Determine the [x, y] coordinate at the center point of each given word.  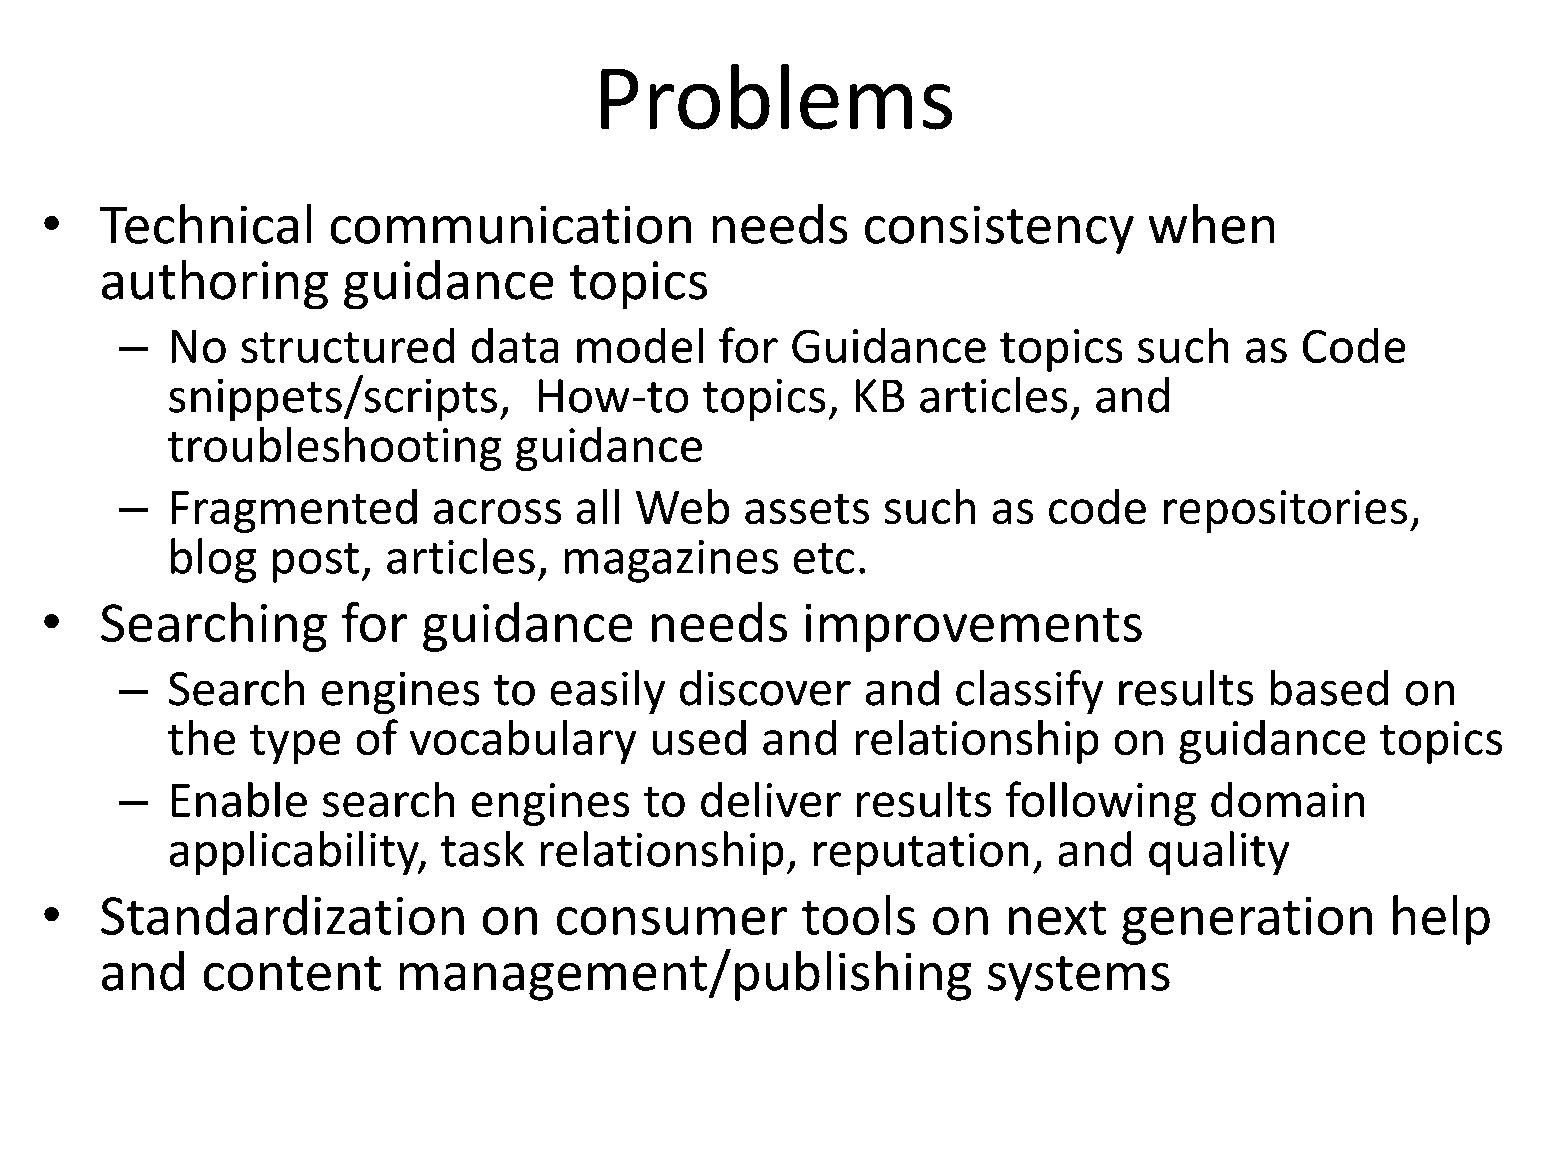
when [1211, 224]
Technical [205, 224]
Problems [776, 97]
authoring [215, 284]
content [292, 973]
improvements [974, 628]
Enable [239, 799]
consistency [999, 230]
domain [1287, 799]
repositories [1285, 511]
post [316, 563]
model [640, 345]
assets [807, 509]
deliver [771, 799]
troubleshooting [334, 449]
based [1329, 688]
